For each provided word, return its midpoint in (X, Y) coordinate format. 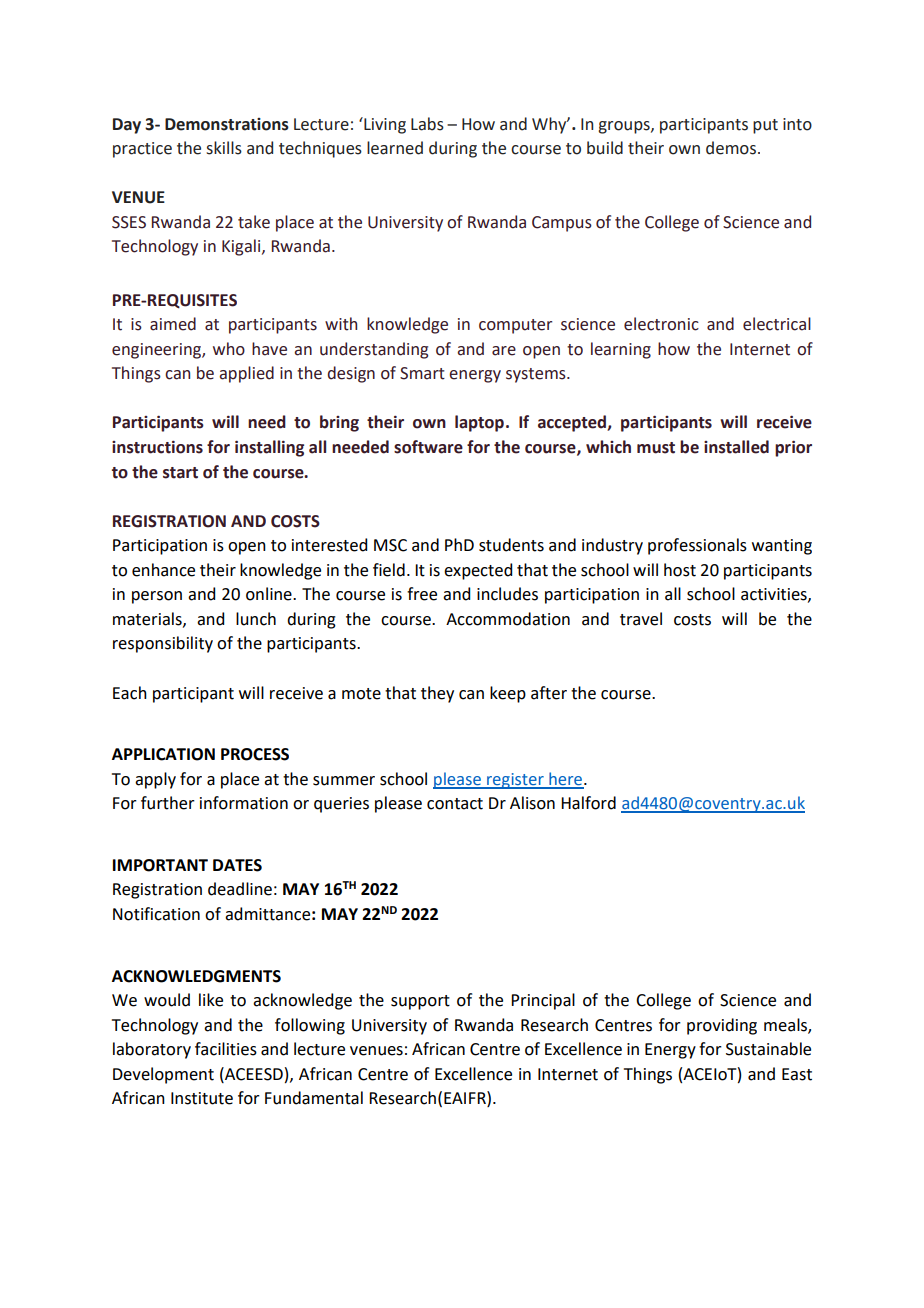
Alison (532, 803)
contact (455, 804)
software (428, 447)
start (180, 473)
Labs (427, 124)
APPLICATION (163, 754)
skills (224, 148)
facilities (226, 1049)
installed (736, 447)
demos (731, 148)
